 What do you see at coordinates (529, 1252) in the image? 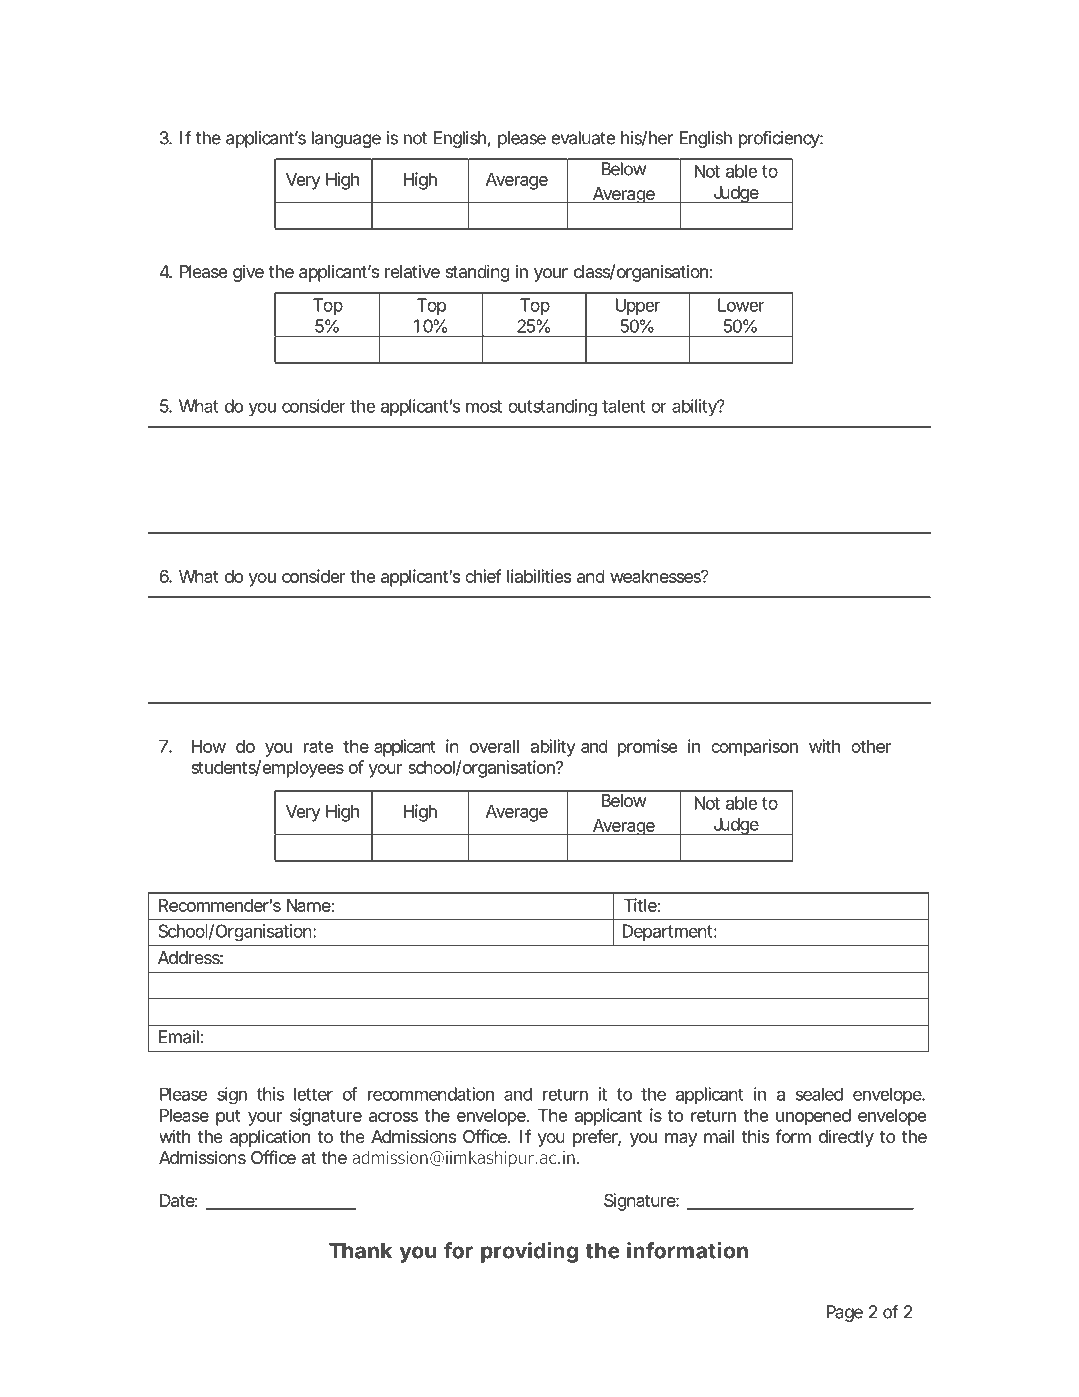
I see `providing` at bounding box center [529, 1252].
